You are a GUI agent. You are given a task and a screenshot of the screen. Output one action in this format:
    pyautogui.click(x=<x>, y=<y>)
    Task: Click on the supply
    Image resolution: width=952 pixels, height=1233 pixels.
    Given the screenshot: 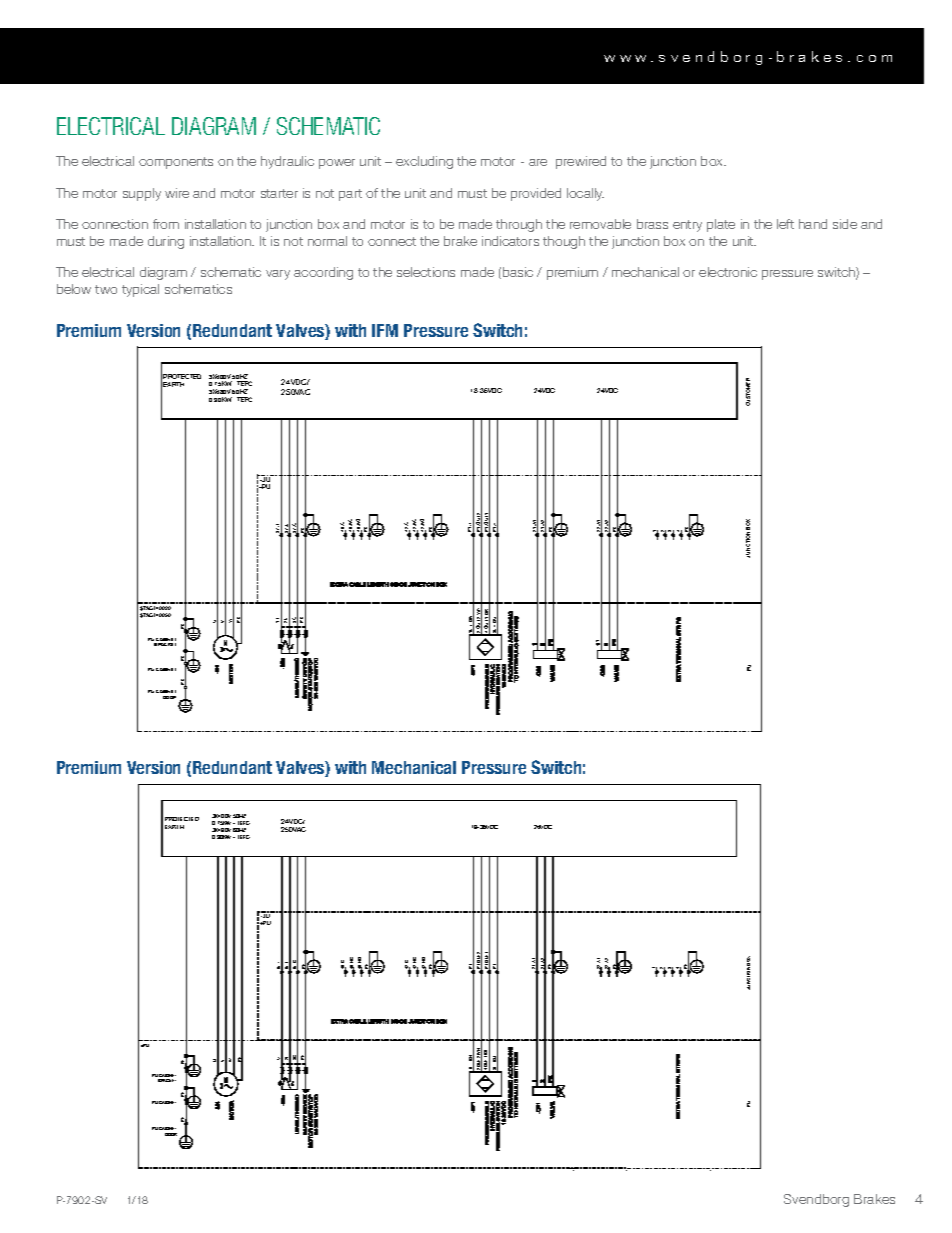 What is the action you would take?
    pyautogui.click(x=142, y=194)
